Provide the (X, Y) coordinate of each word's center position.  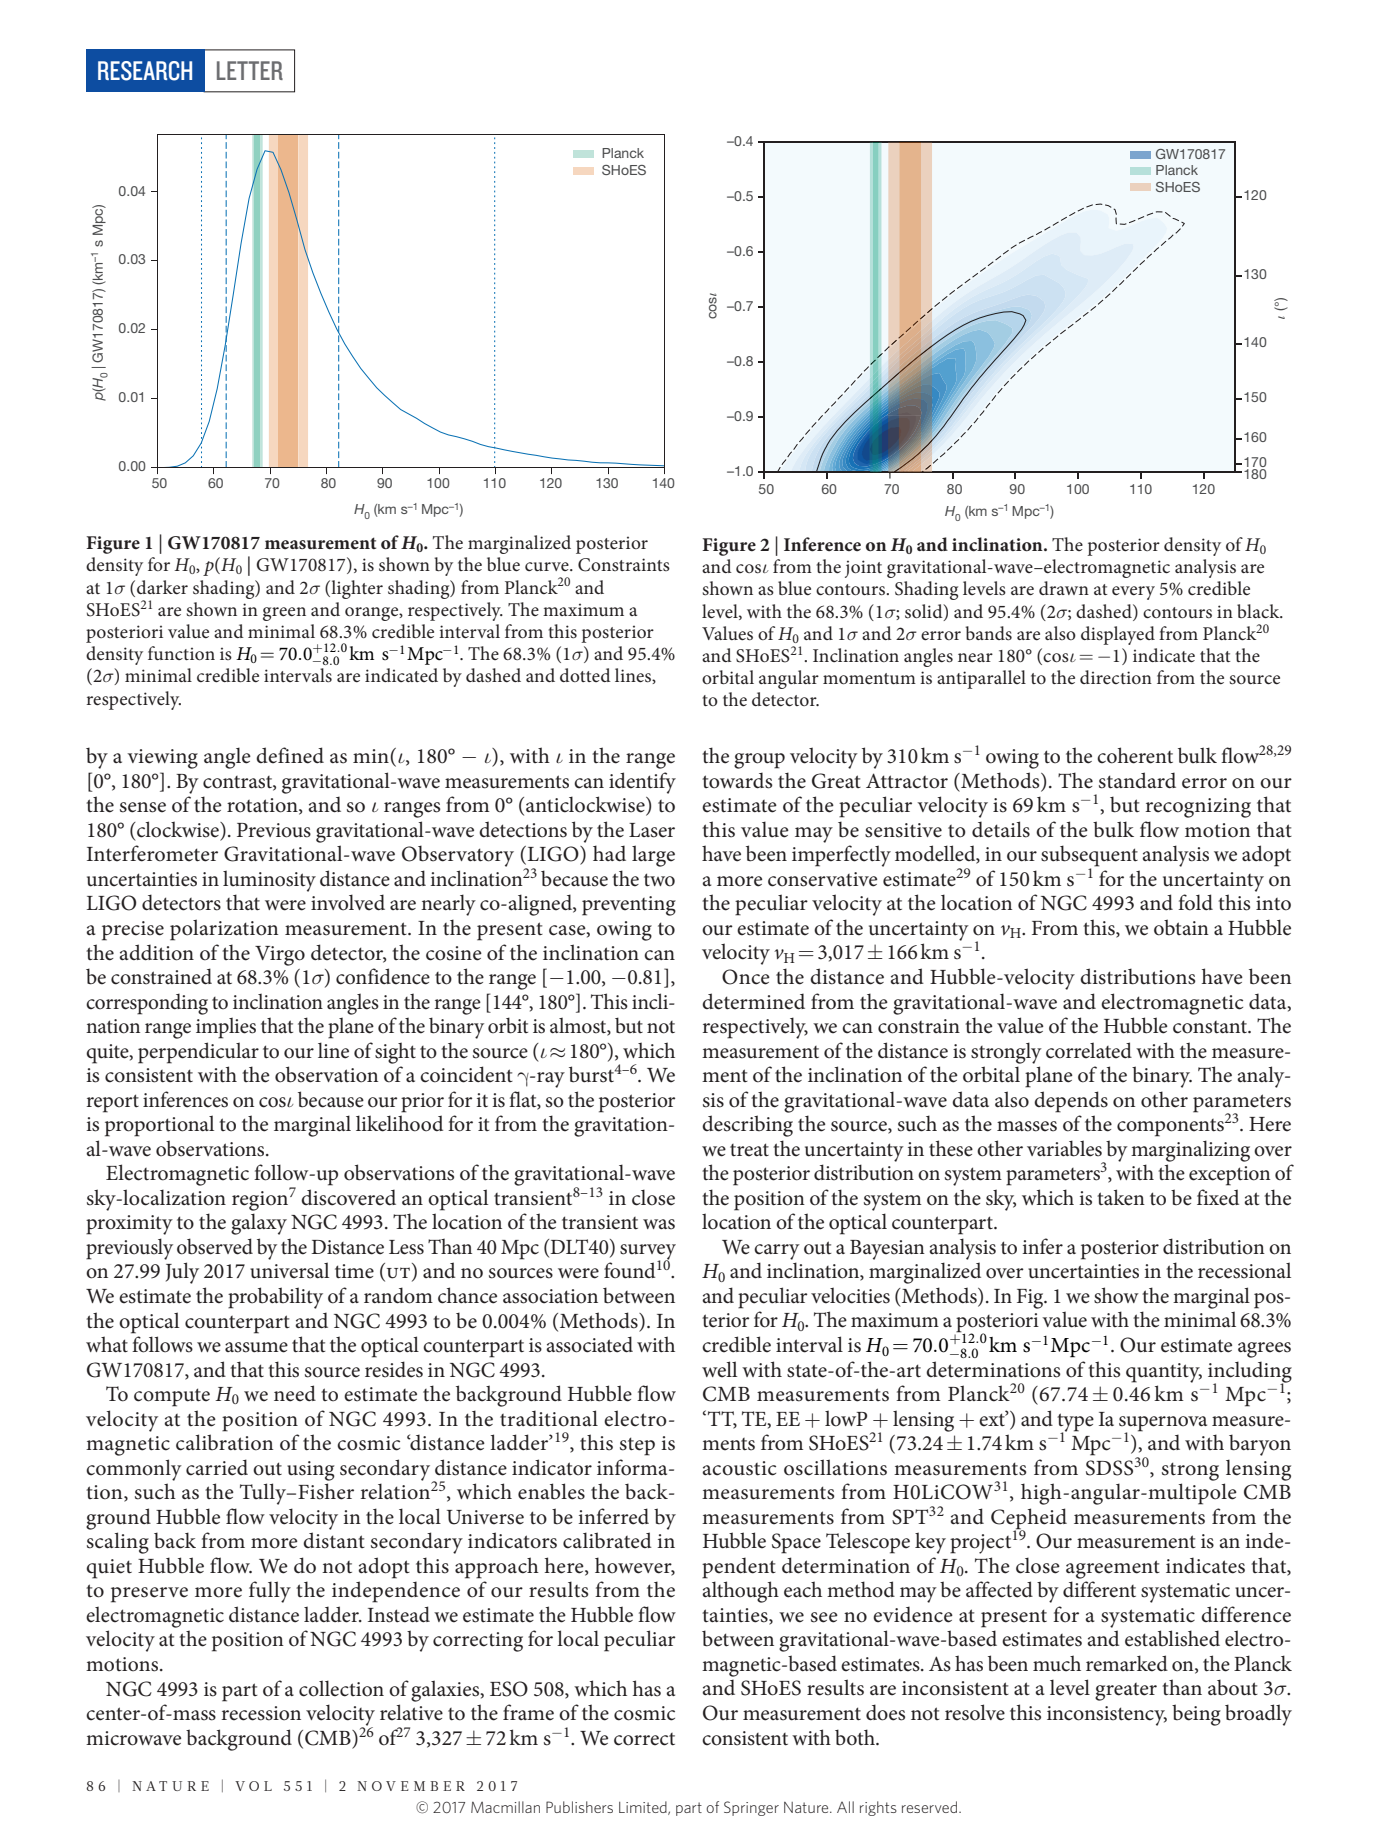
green (284, 614)
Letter (250, 70)
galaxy (259, 1224)
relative (411, 1712)
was (659, 1224)
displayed (1118, 635)
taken (1121, 1197)
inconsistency (1107, 1716)
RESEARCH (145, 71)
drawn (1064, 588)
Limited (644, 1808)
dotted (585, 675)
